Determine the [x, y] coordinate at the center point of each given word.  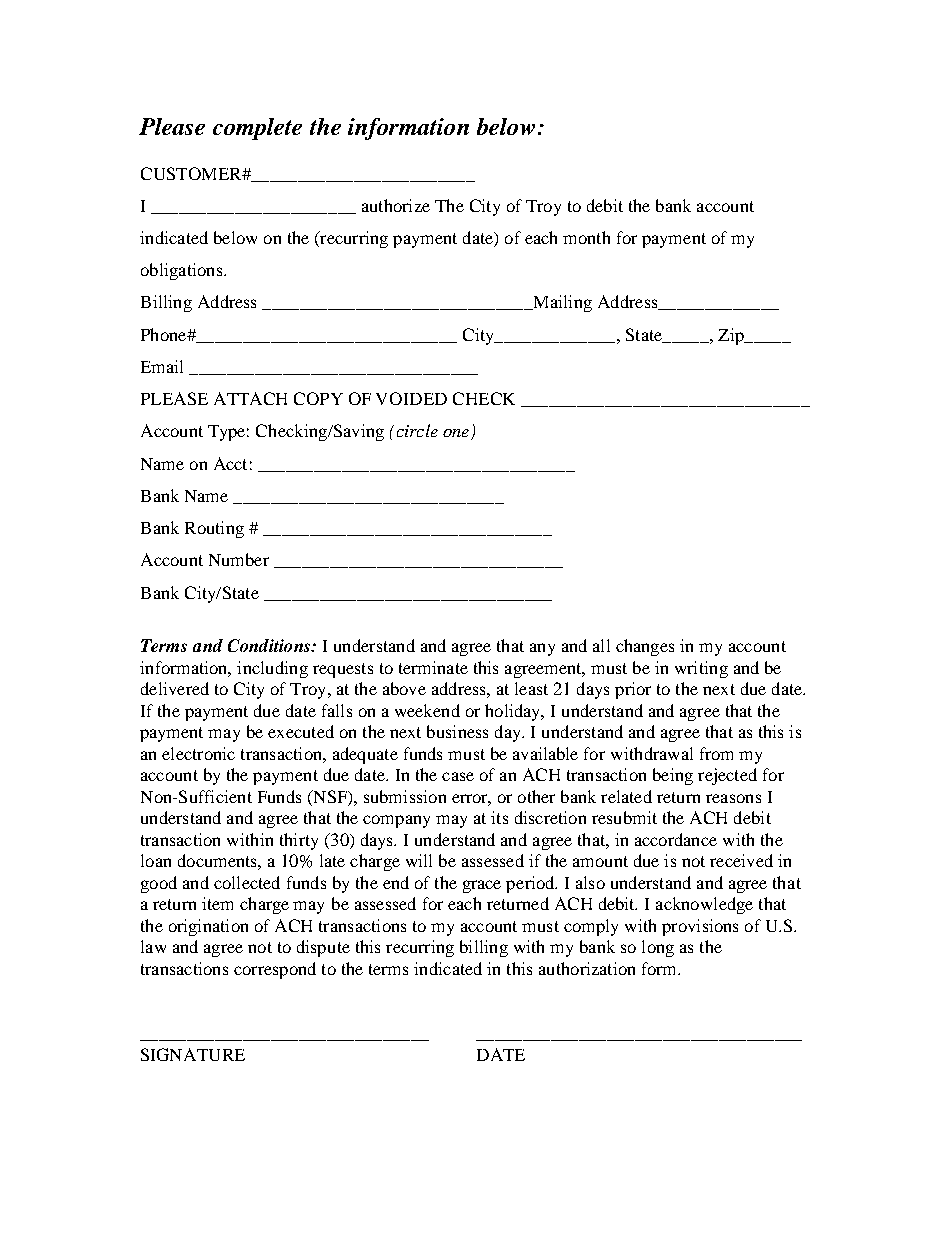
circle [417, 430]
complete [257, 129]
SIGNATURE [193, 1054]
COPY [318, 398]
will [419, 860]
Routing [214, 529]
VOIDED [411, 398]
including [272, 669]
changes [645, 647]
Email [162, 366]
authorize [396, 205]
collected [247, 882]
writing [701, 669]
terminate [433, 667]
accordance [676, 839]
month [586, 237]
